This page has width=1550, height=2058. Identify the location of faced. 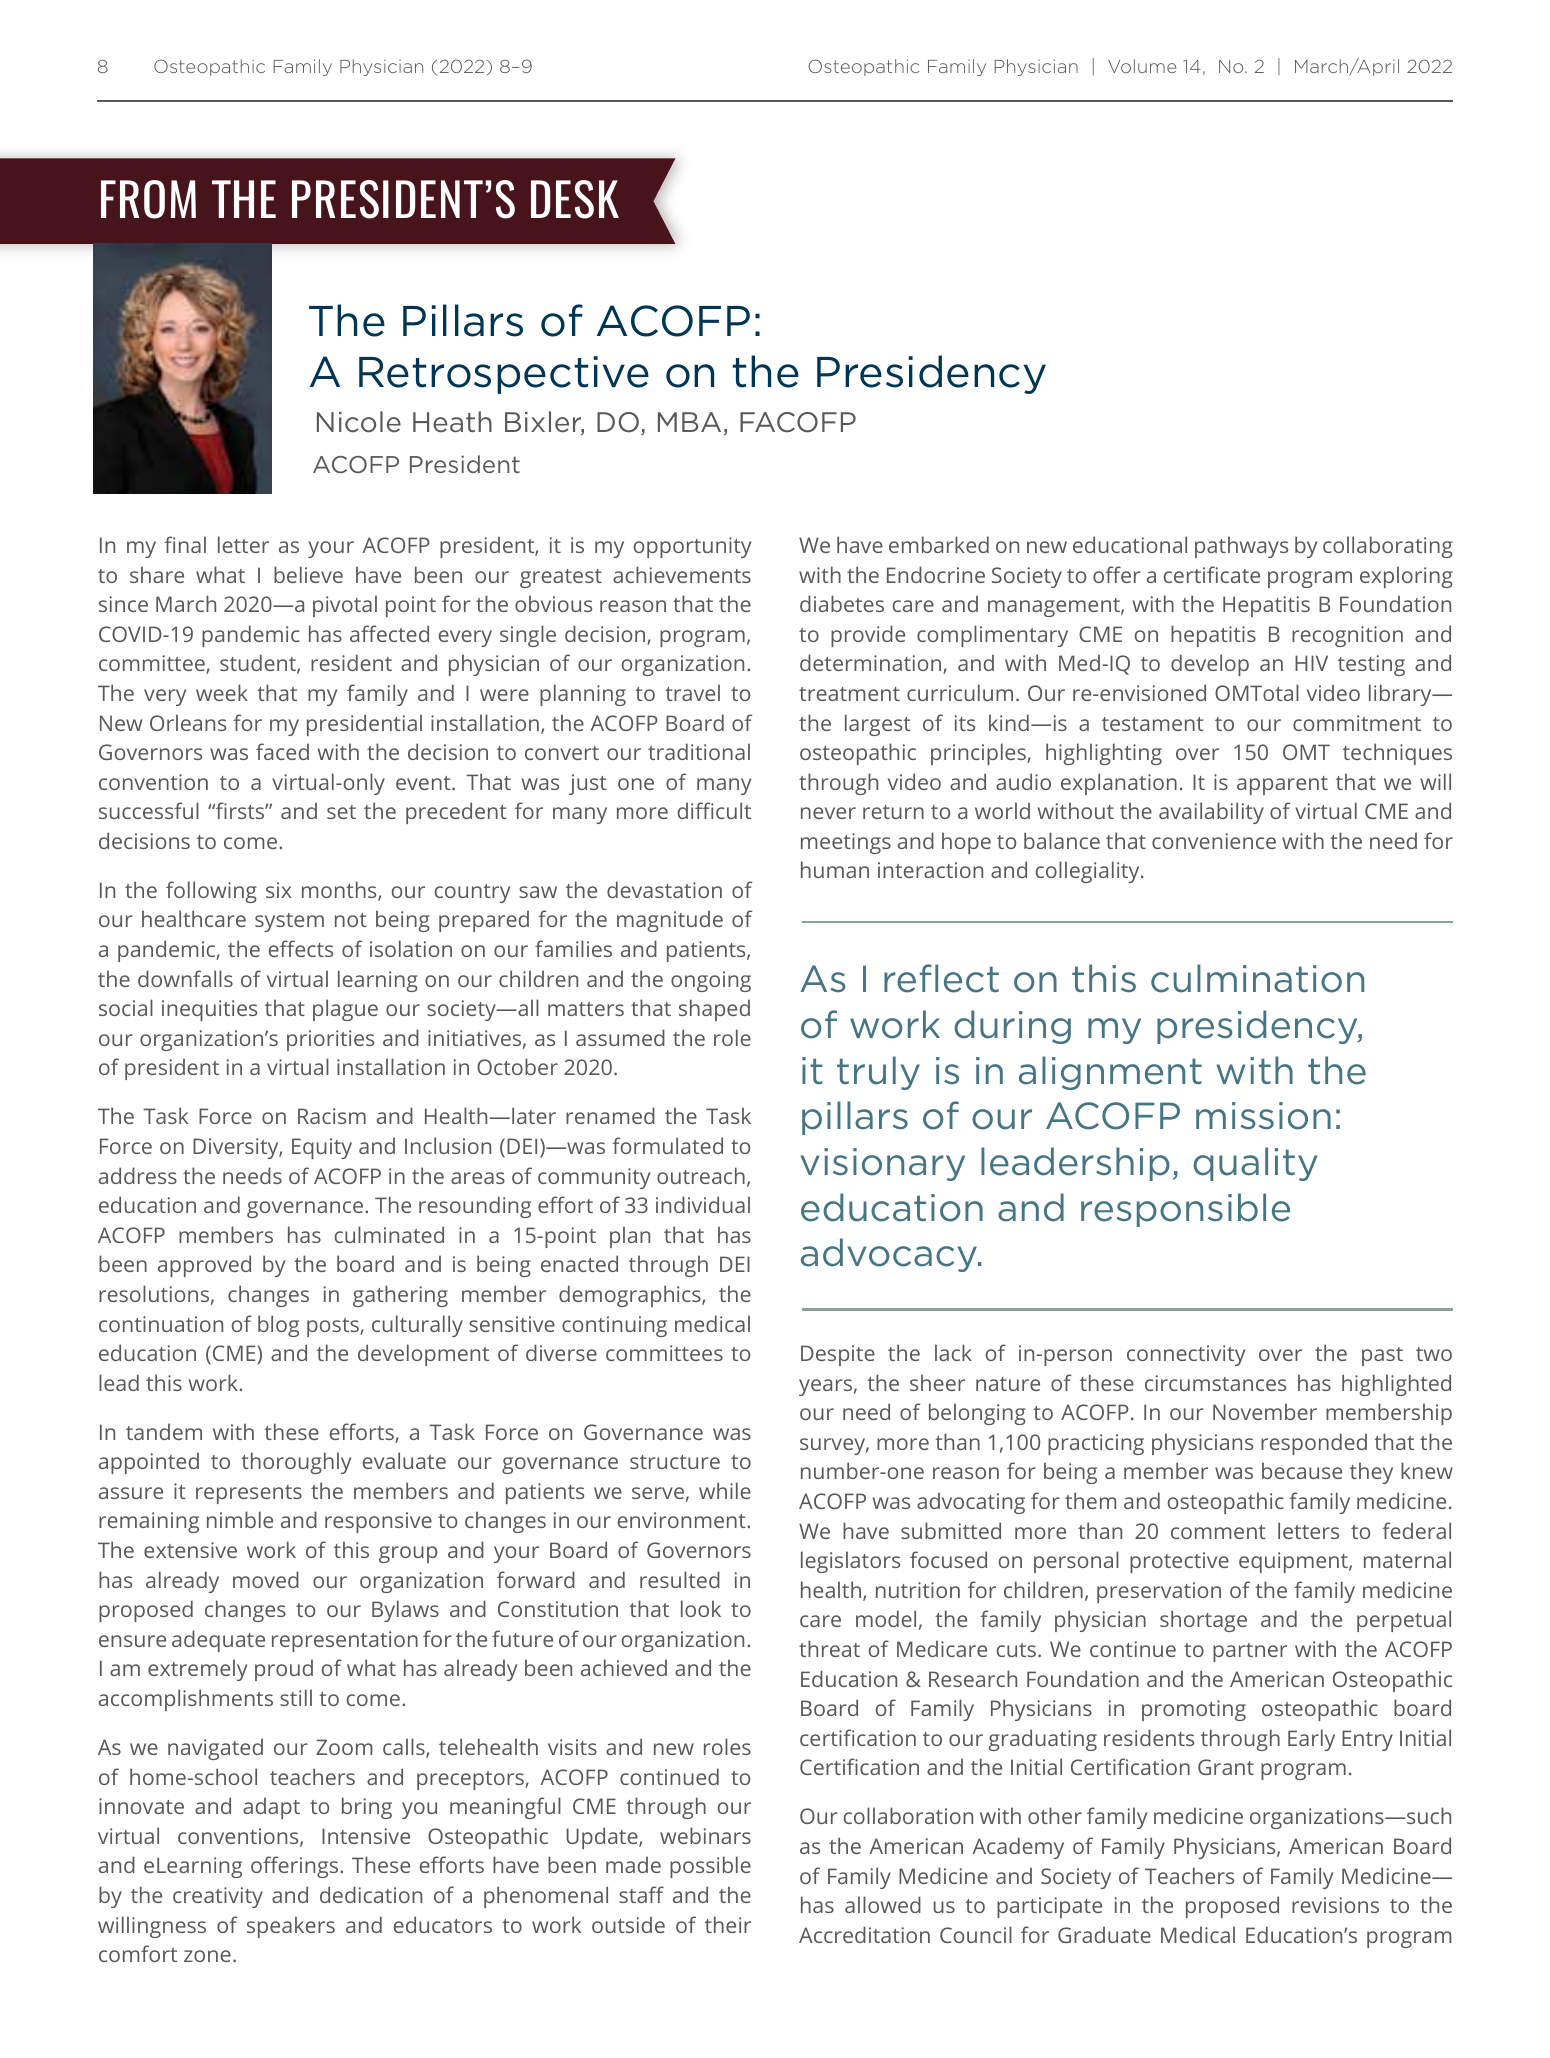
(282, 751).
